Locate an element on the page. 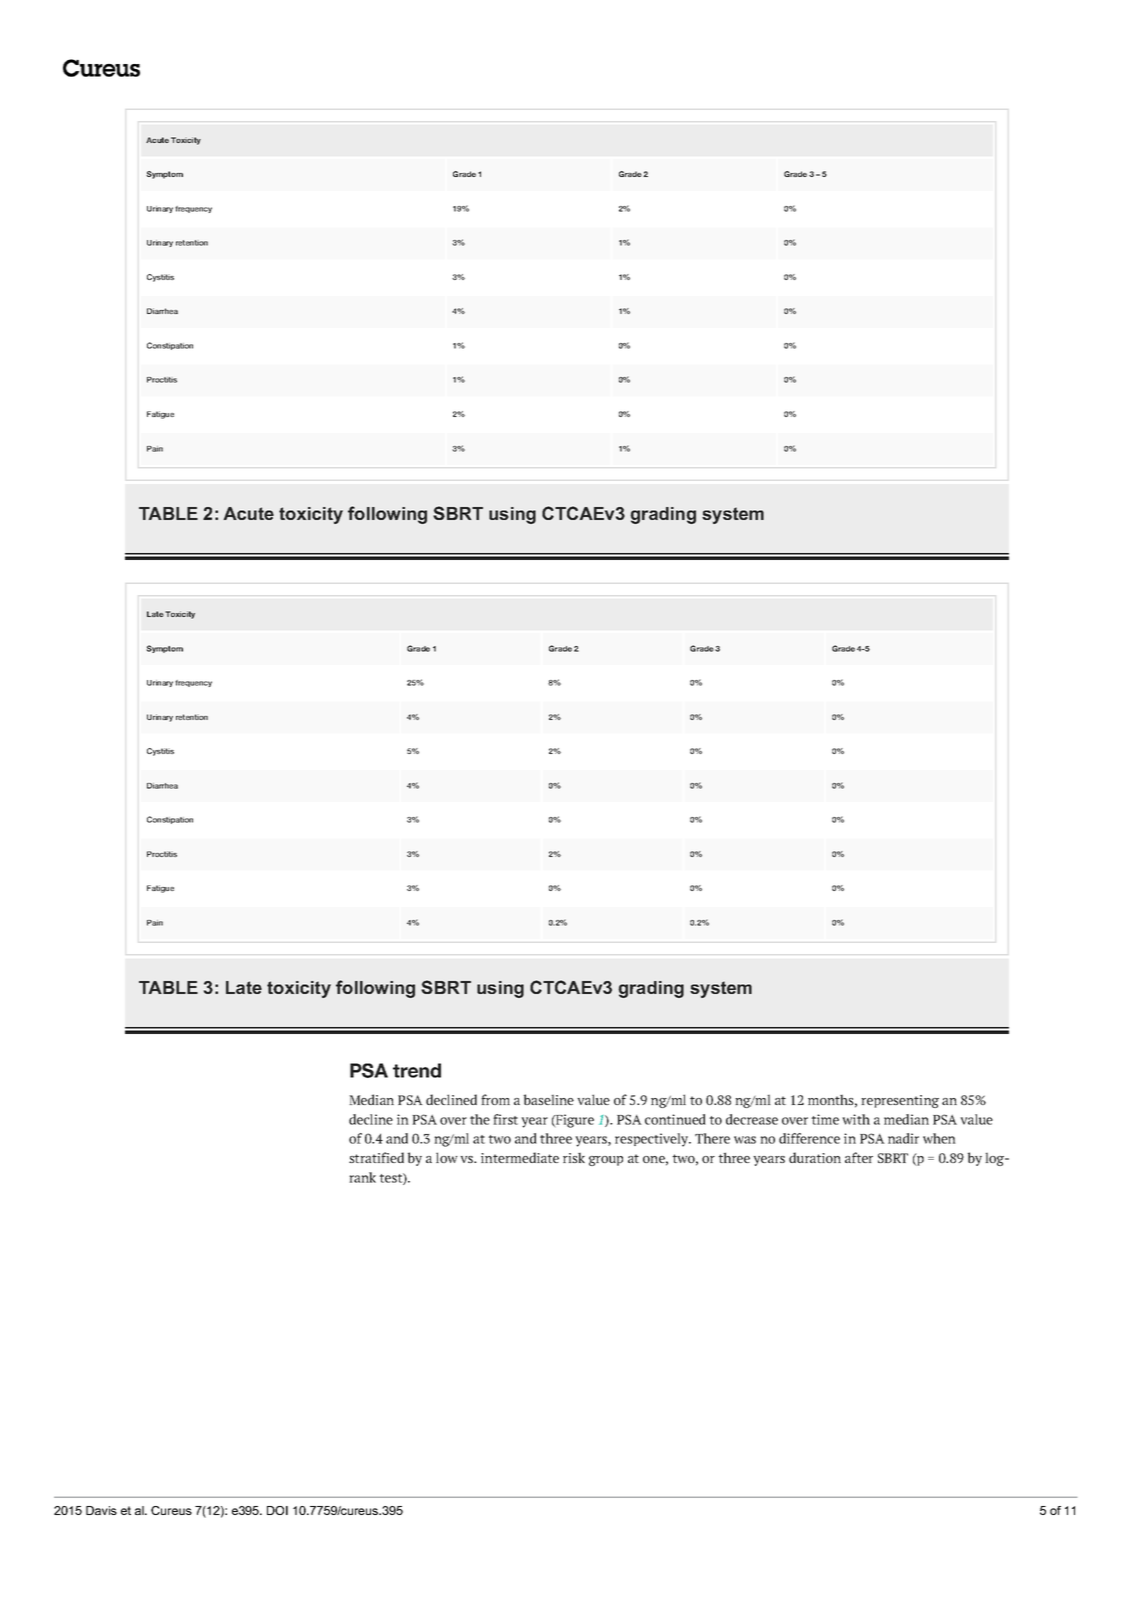 The width and height of the image is (1132, 1603). intermediate is located at coordinates (520, 1157).
